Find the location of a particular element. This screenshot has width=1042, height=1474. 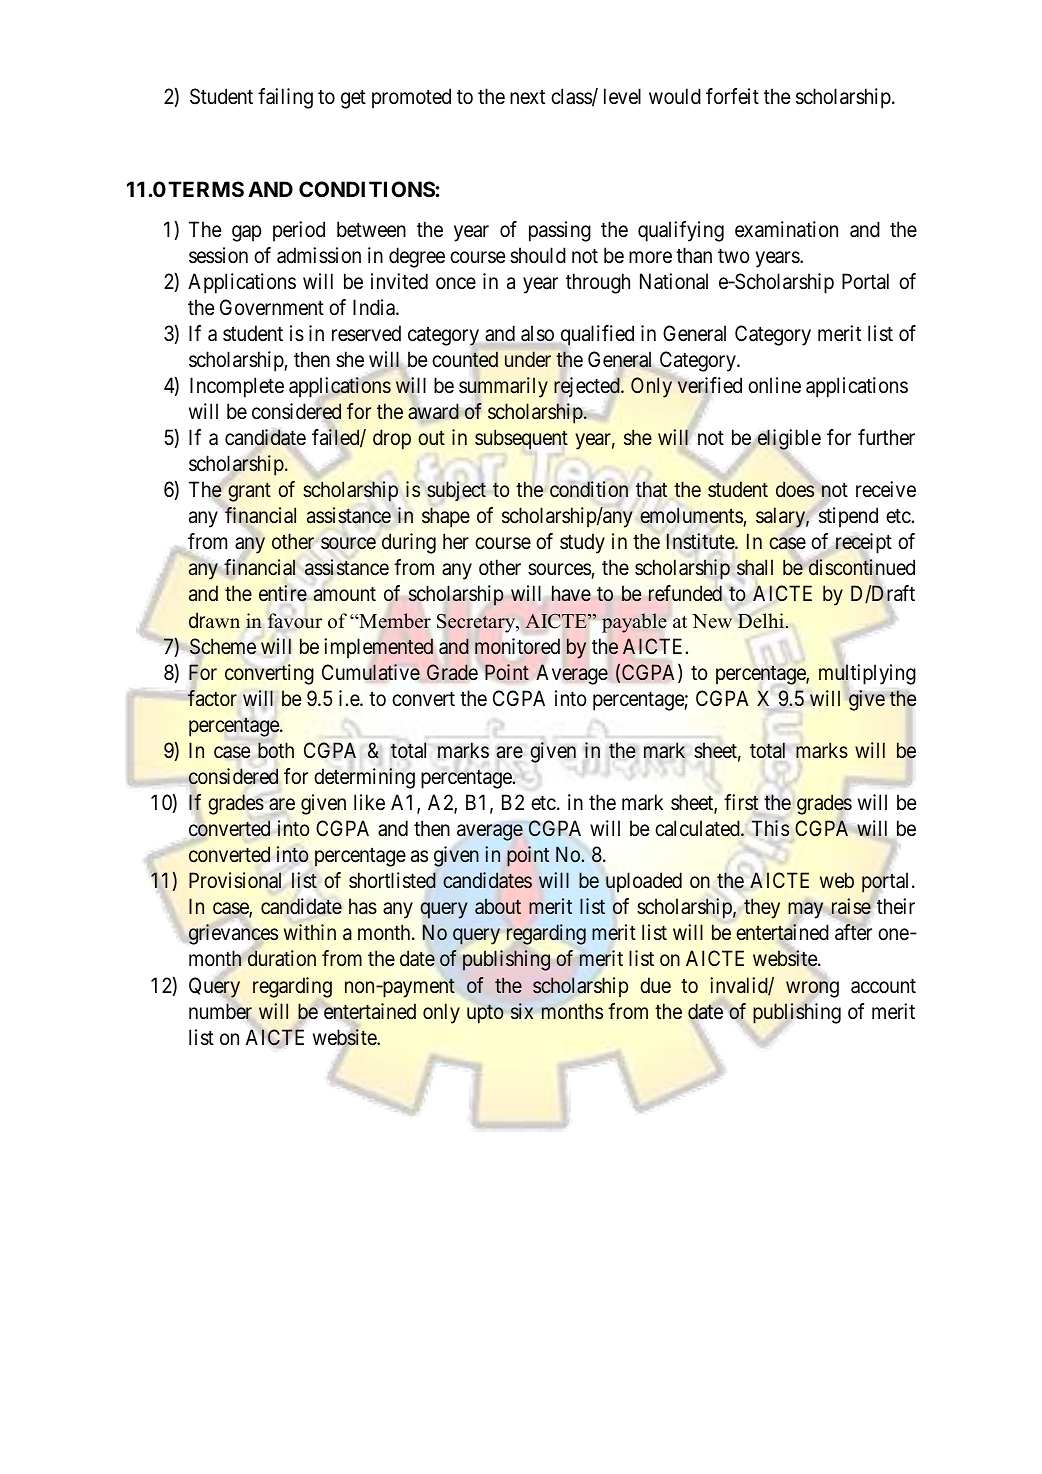

receipt is located at coordinates (862, 545).
